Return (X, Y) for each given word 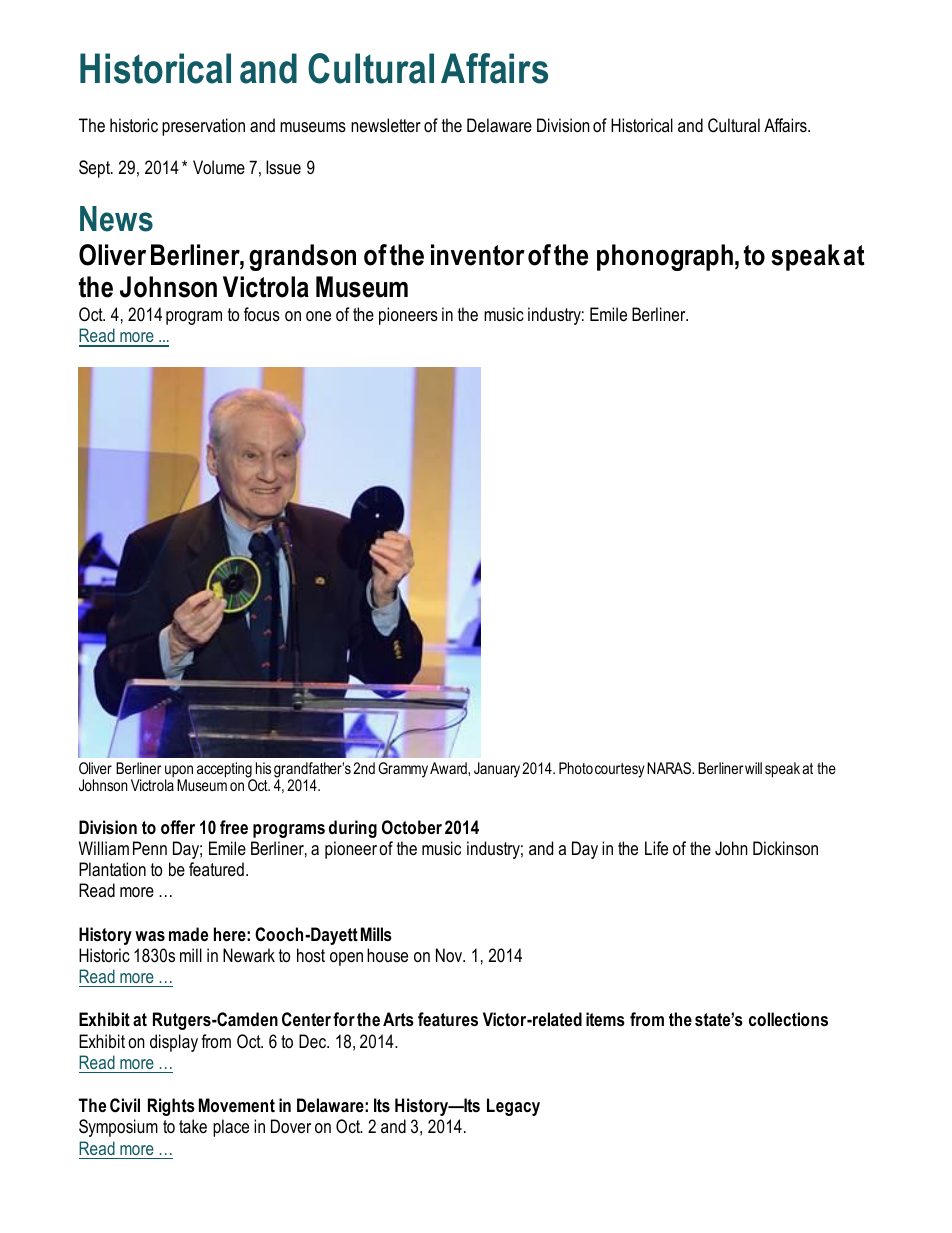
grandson (302, 257)
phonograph (665, 257)
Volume (219, 167)
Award (449, 768)
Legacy (513, 1107)
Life (656, 848)
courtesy (620, 770)
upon (179, 772)
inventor (478, 255)
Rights (171, 1107)
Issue (283, 167)
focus (262, 314)
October (412, 827)
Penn (150, 848)
